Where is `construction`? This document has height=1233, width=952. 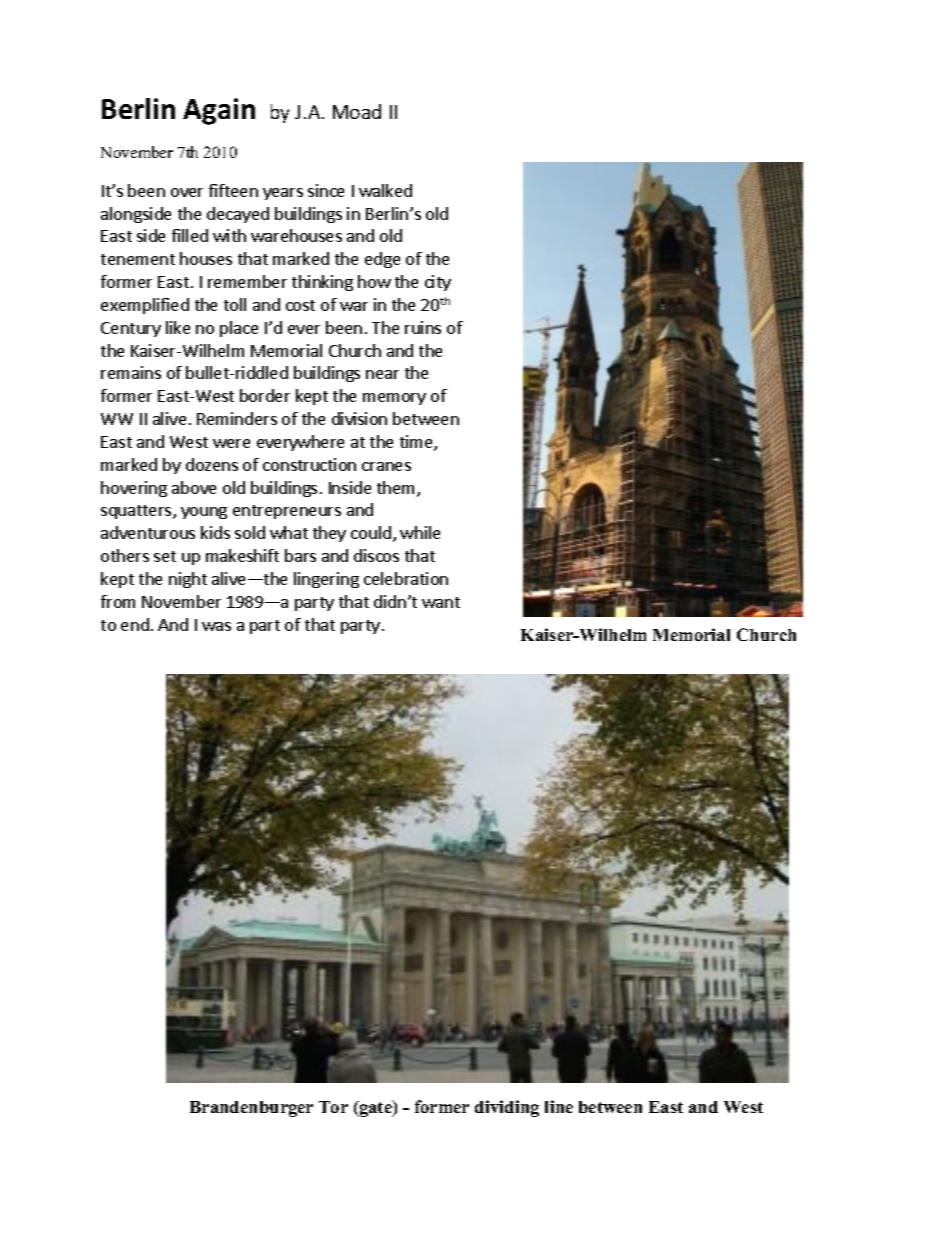
construction is located at coordinates (309, 464).
